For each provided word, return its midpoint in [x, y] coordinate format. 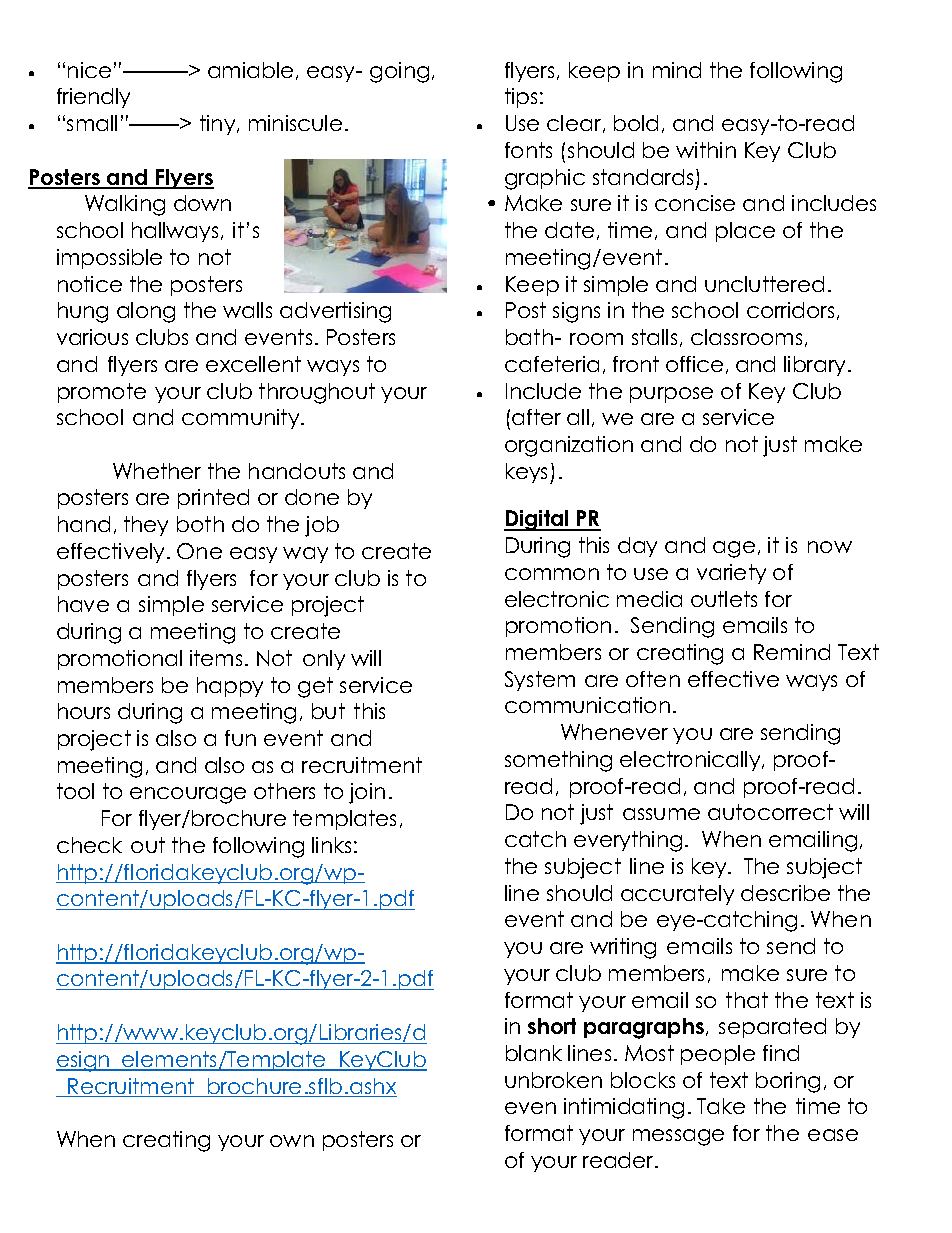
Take [721, 1106]
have [83, 604]
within [706, 150]
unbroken [553, 1080]
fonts [528, 150]
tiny [219, 125]
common [552, 574]
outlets [724, 599]
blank [534, 1053]
